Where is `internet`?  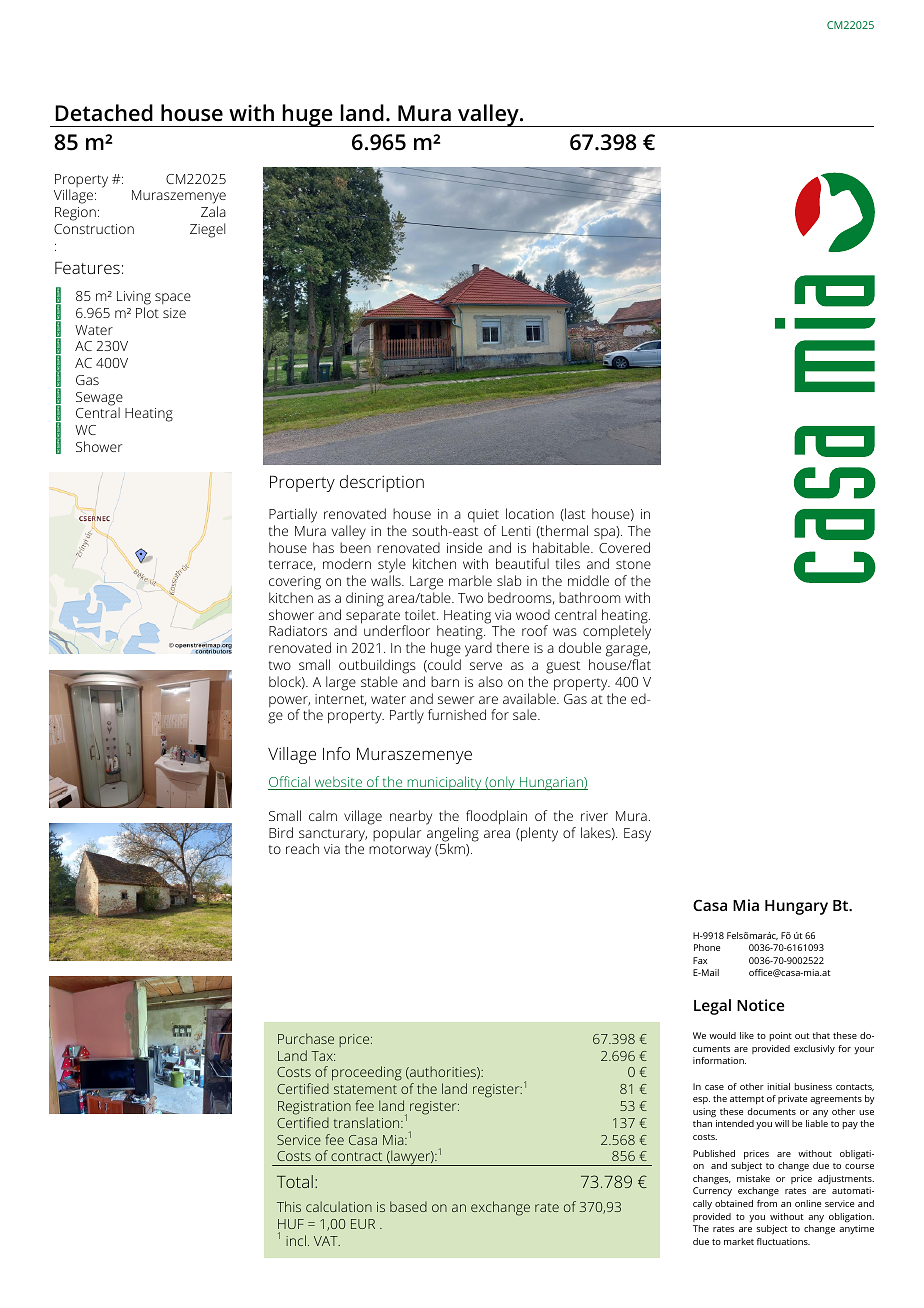
internet is located at coordinates (340, 700).
